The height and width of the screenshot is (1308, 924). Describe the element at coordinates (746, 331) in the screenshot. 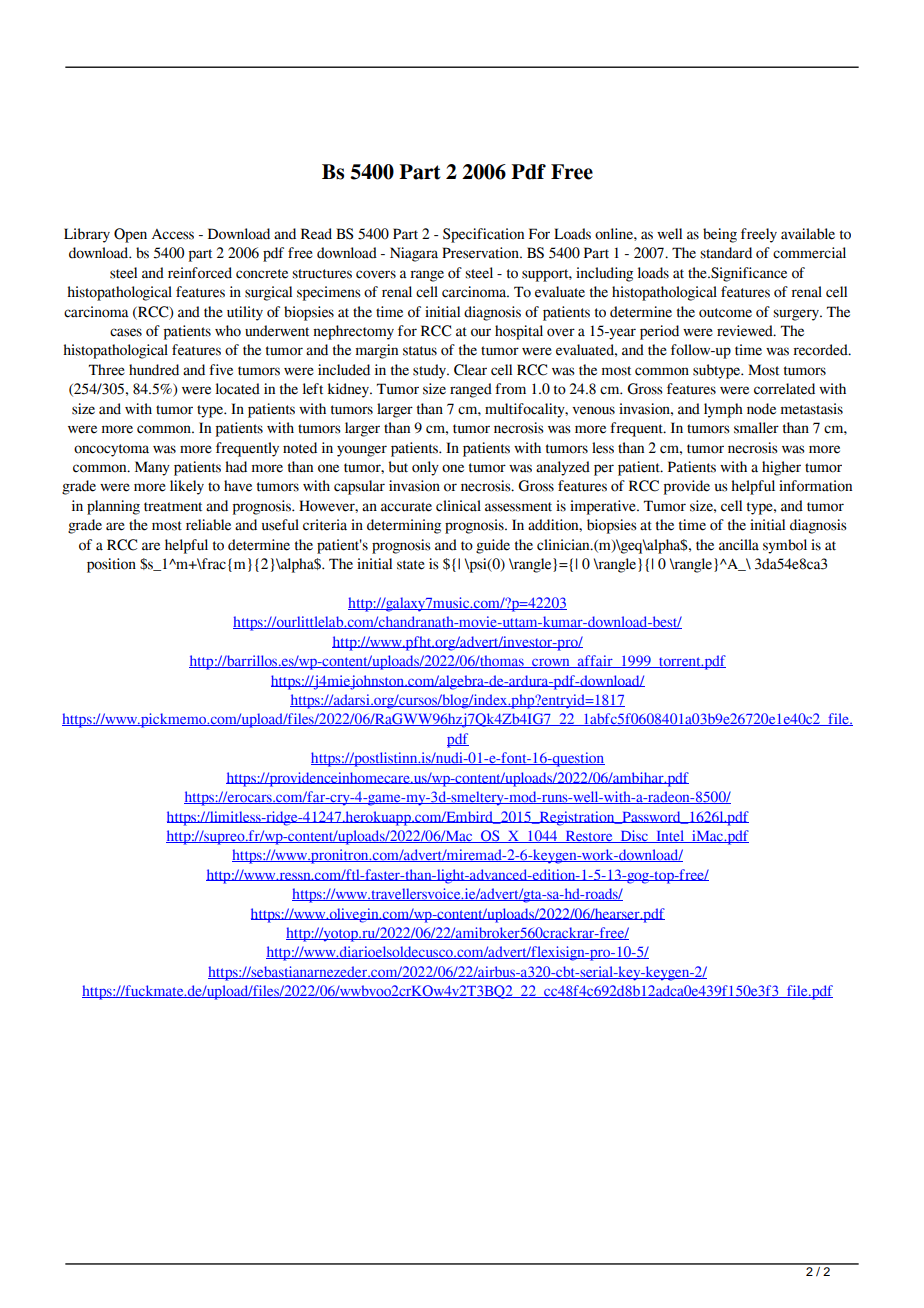

I see `reviewed` at that location.
